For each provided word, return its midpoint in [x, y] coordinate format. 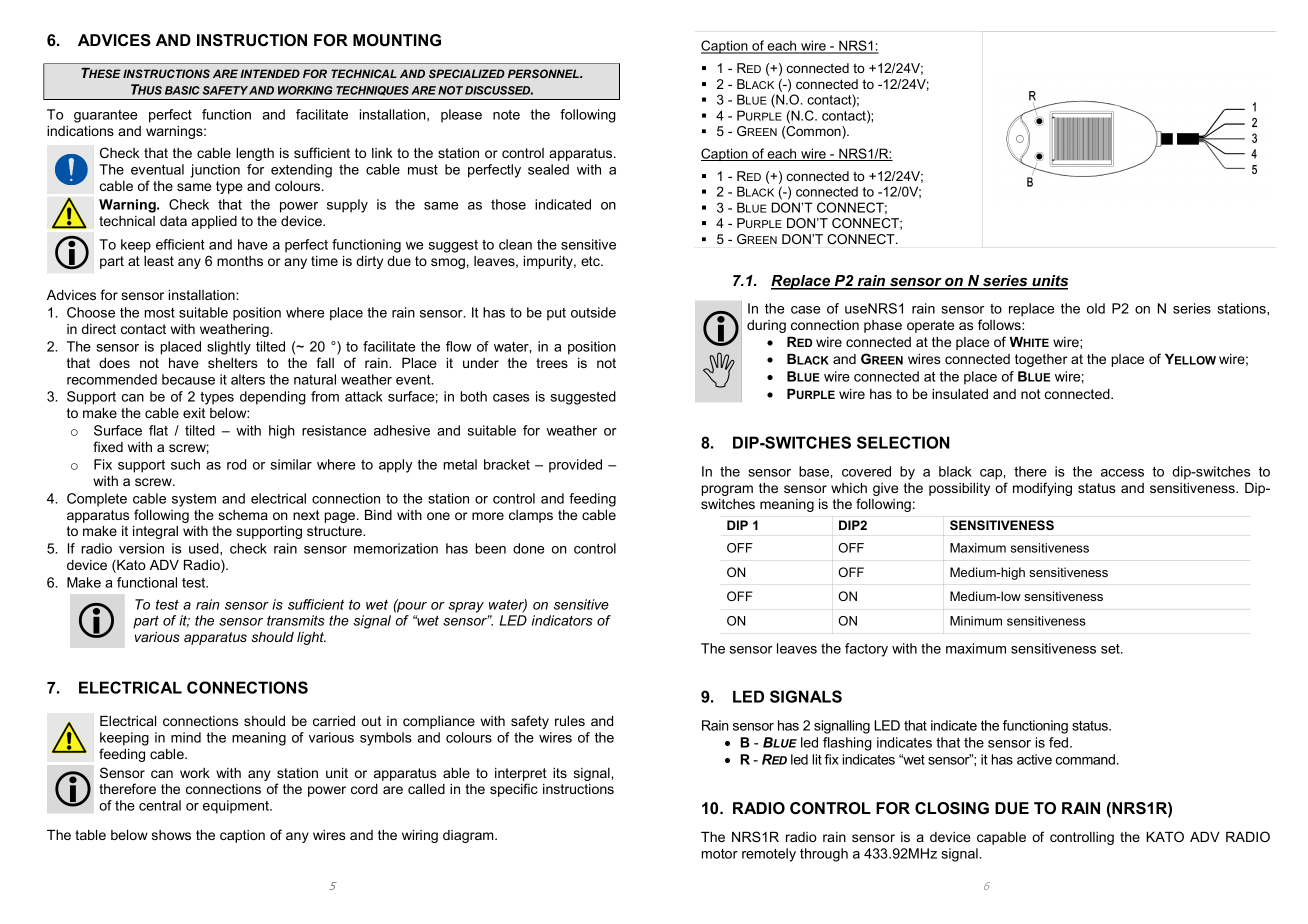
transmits [296, 620]
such [185, 464]
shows [171, 835]
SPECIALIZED [467, 73]
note [506, 115]
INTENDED [270, 73]
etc [591, 261]
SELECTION [903, 442]
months [240, 261]
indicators [562, 620]
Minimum [976, 621]
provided [575, 466]
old [1096, 308]
